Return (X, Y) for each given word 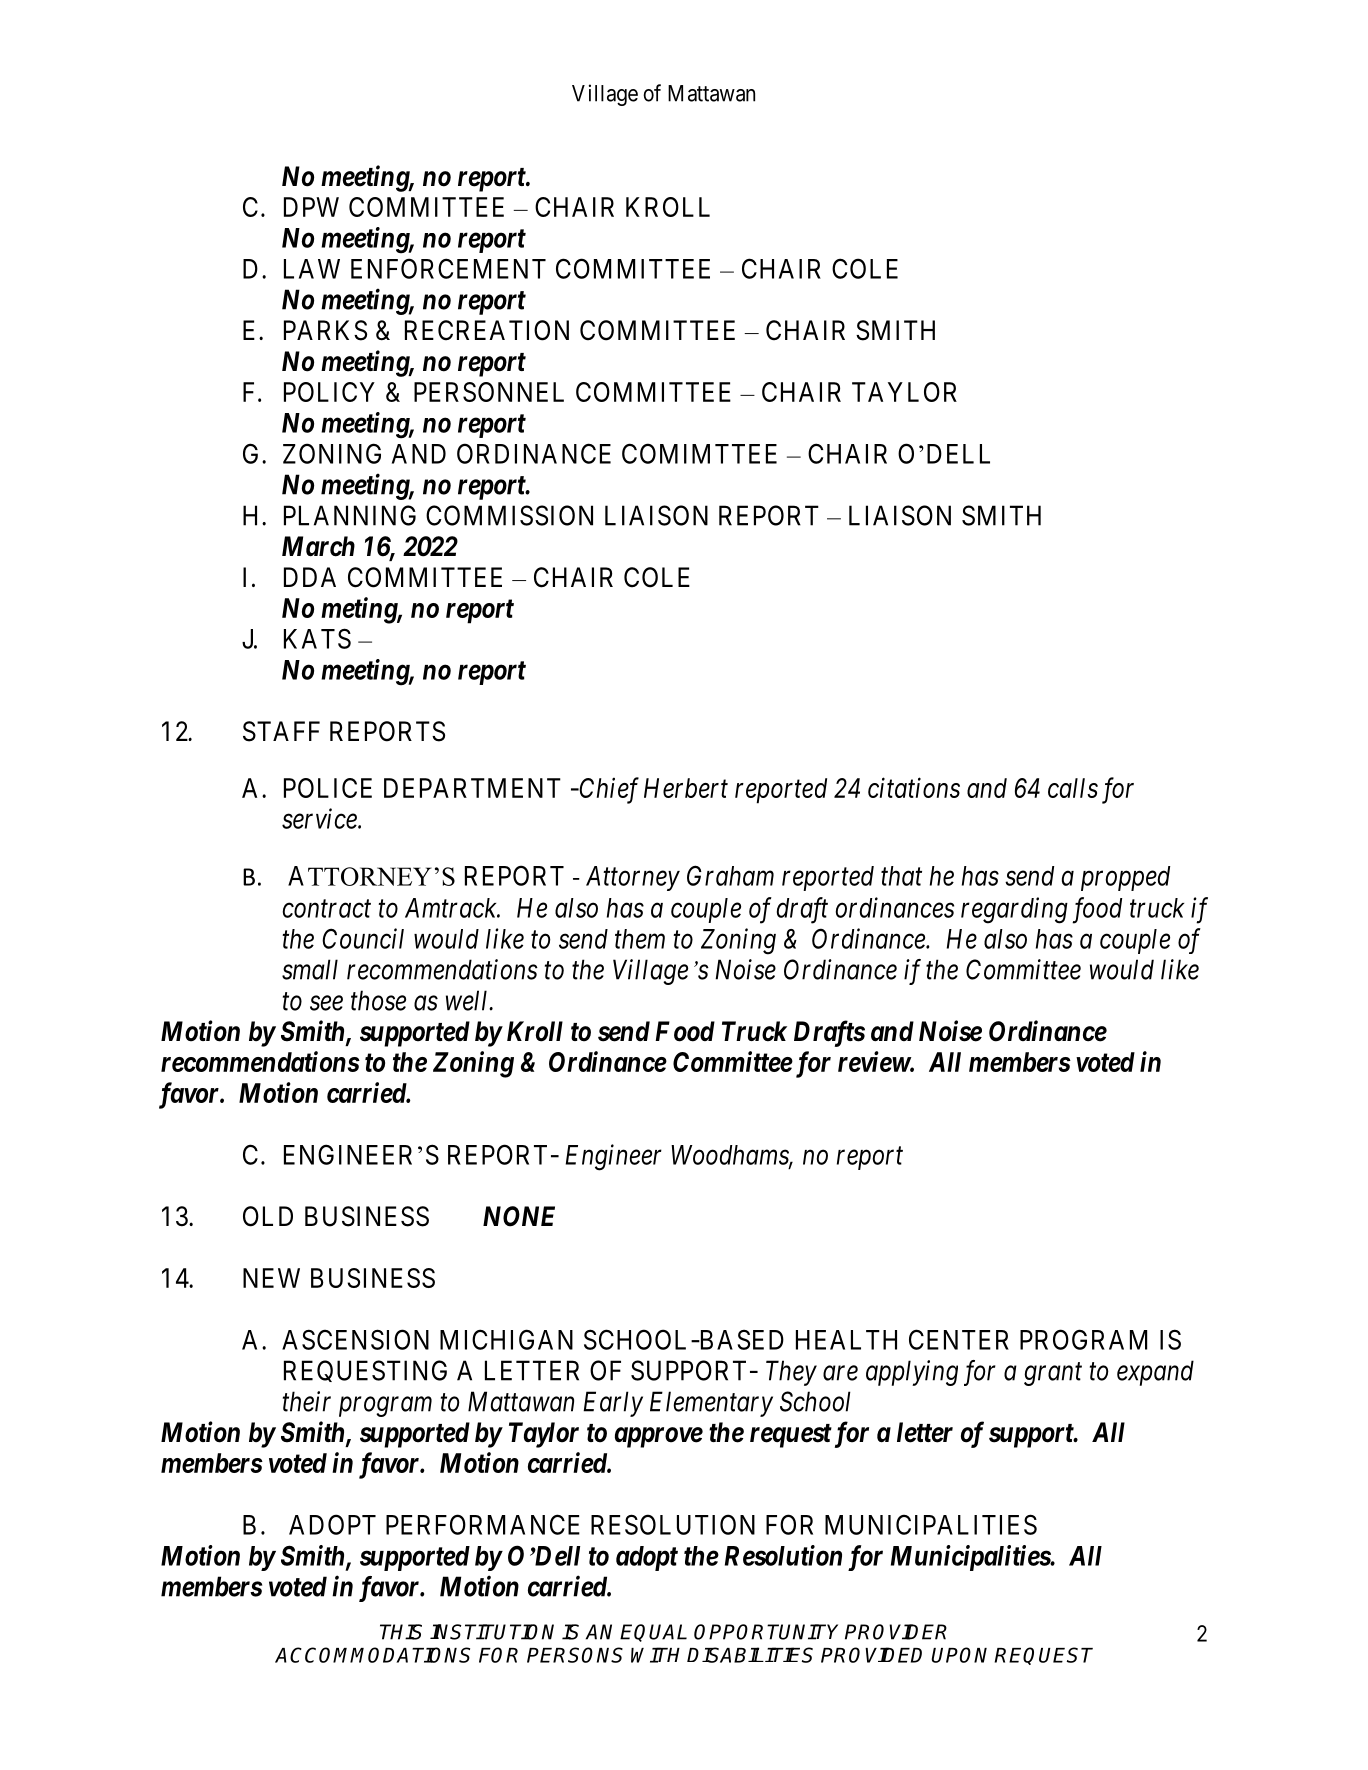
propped (1125, 878)
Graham (730, 875)
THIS (401, 1632)
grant (1053, 1374)
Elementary (711, 1404)
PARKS (325, 330)
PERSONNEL (489, 392)
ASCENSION (355, 1339)
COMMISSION (509, 515)
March (318, 546)
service (320, 819)
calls (1073, 788)
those (378, 1000)
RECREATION (487, 330)
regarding (1014, 910)
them (640, 939)
